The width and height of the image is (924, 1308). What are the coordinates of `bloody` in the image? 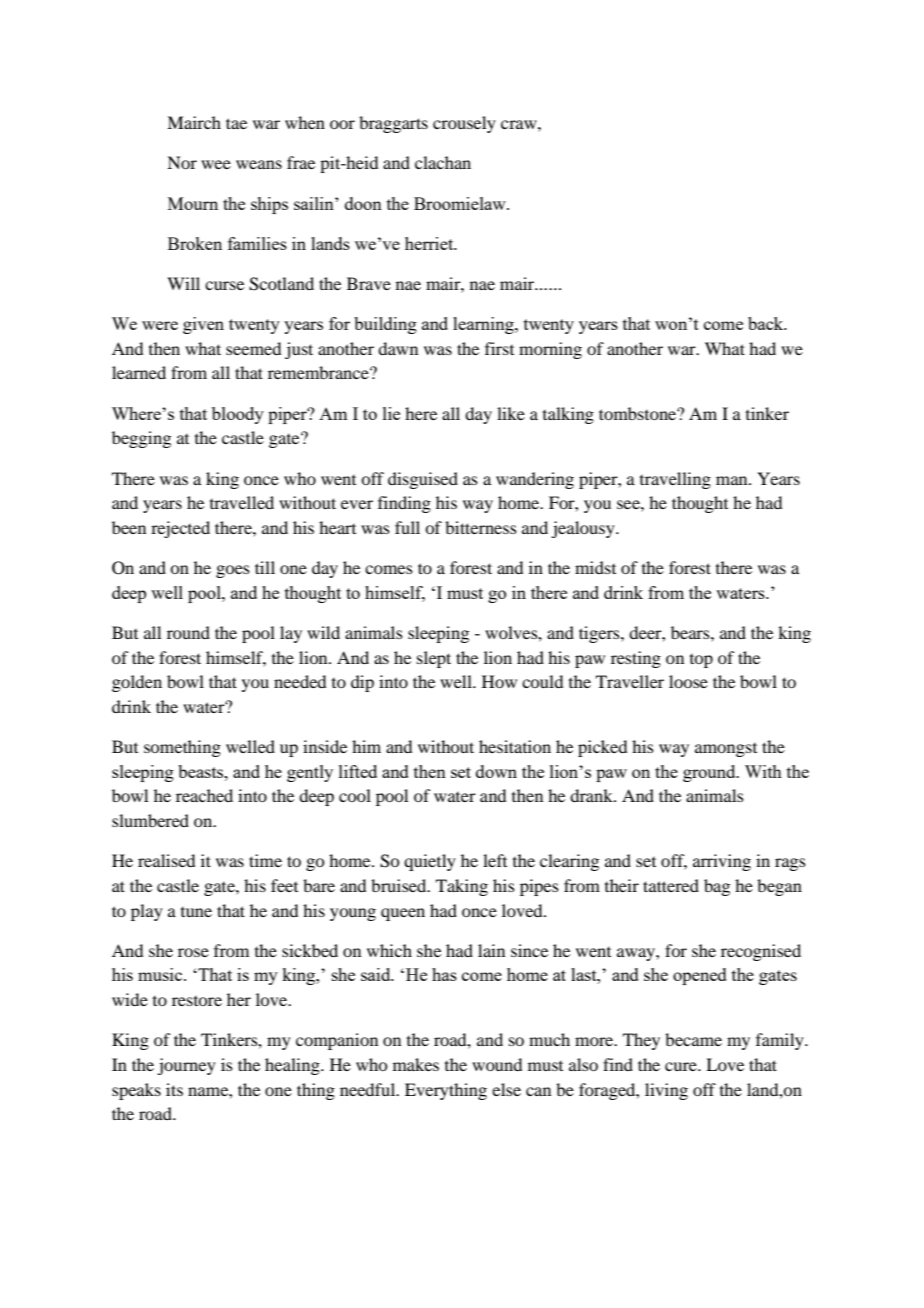 It's located at (238, 415).
